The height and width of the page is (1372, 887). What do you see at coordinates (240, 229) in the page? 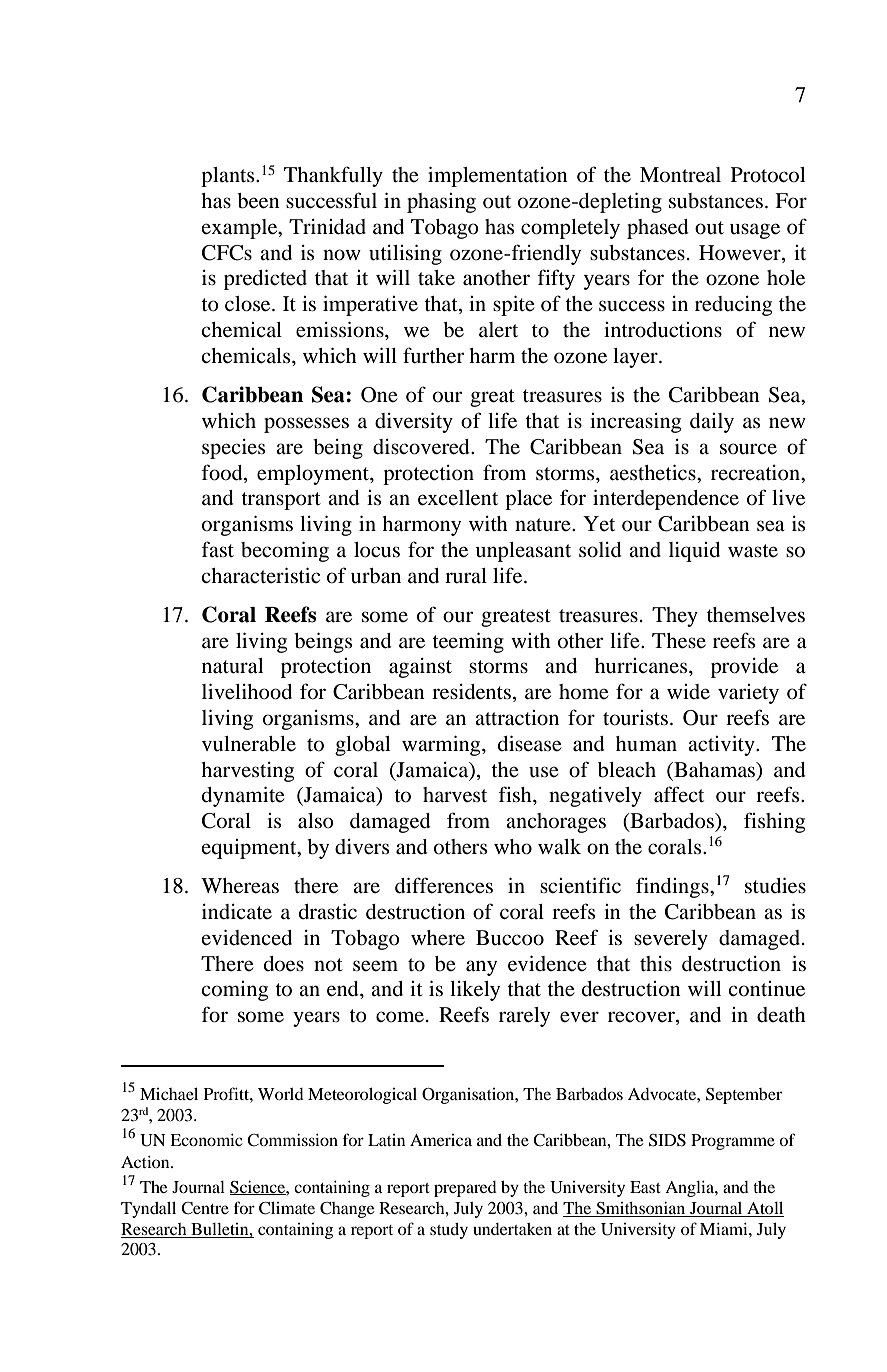
I see `example` at bounding box center [240, 229].
